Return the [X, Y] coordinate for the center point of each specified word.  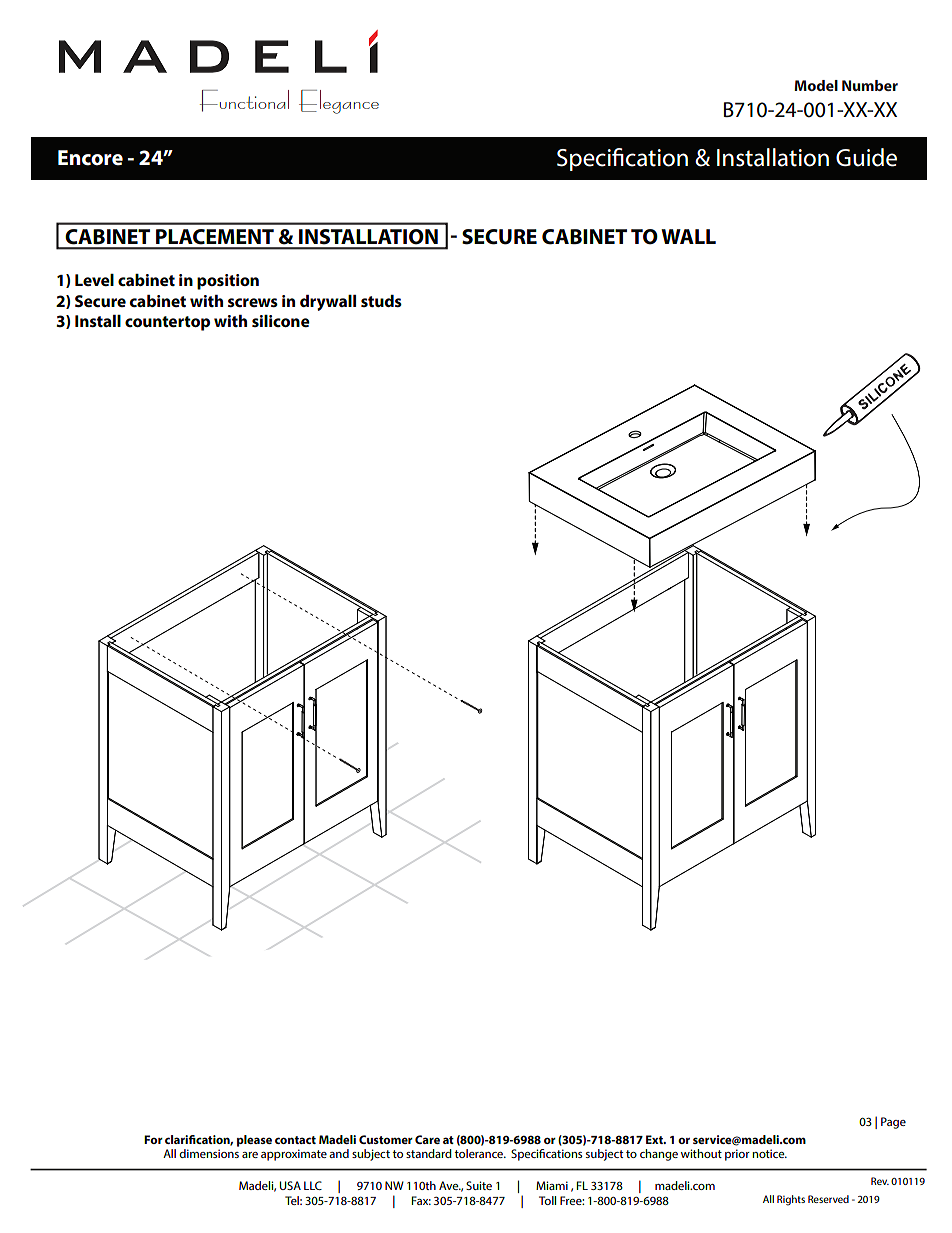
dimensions [209, 1153]
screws [253, 302]
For [153, 1139]
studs [381, 301]
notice [769, 1153]
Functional [244, 101]
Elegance [339, 102]
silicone [281, 321]
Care [427, 1139]
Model [816, 85]
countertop [167, 323]
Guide [866, 157]
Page [893, 1123]
